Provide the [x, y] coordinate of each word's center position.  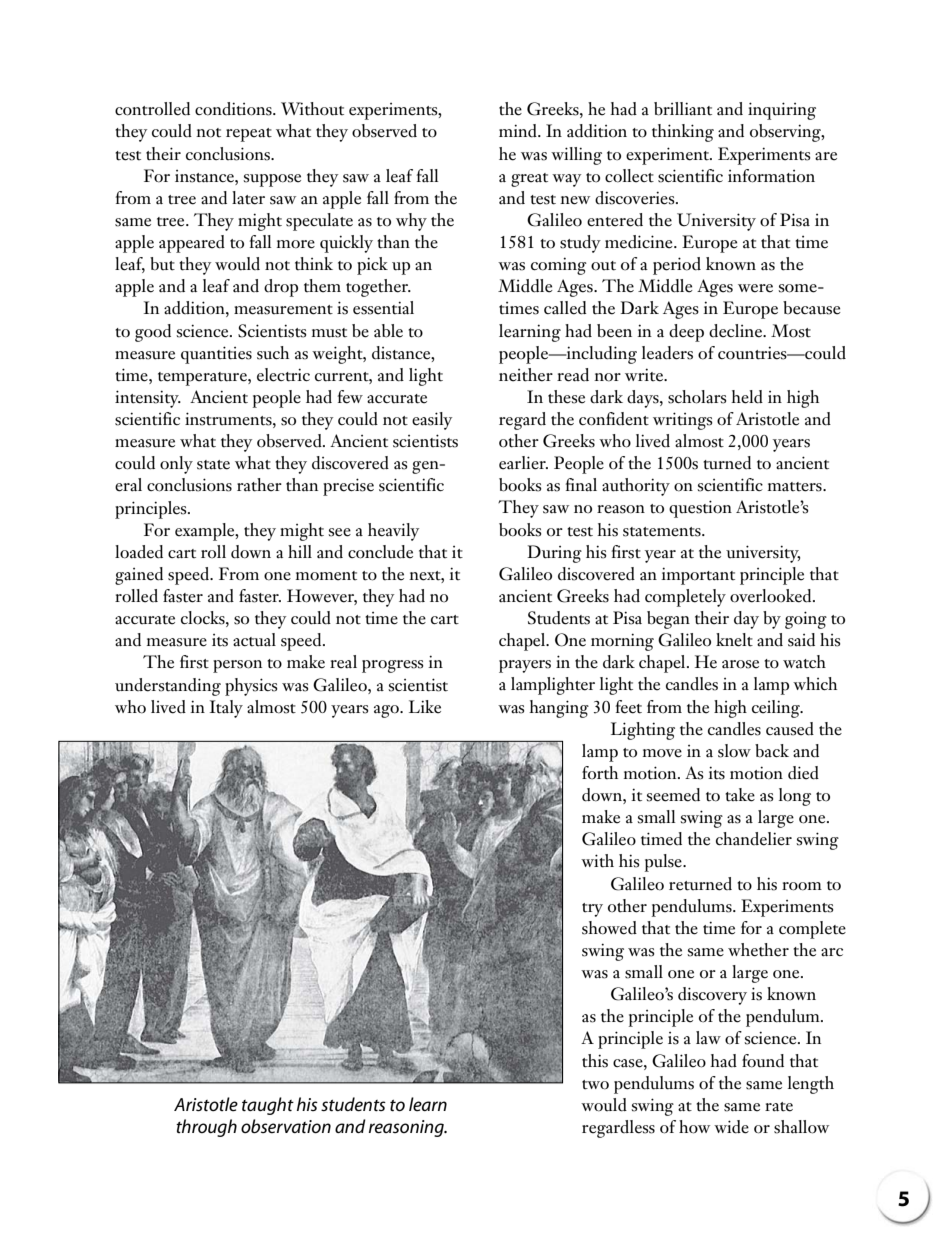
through [206, 1128]
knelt [734, 640]
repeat [249, 135]
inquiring [782, 111]
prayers [525, 666]
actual [254, 640]
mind [519, 131]
